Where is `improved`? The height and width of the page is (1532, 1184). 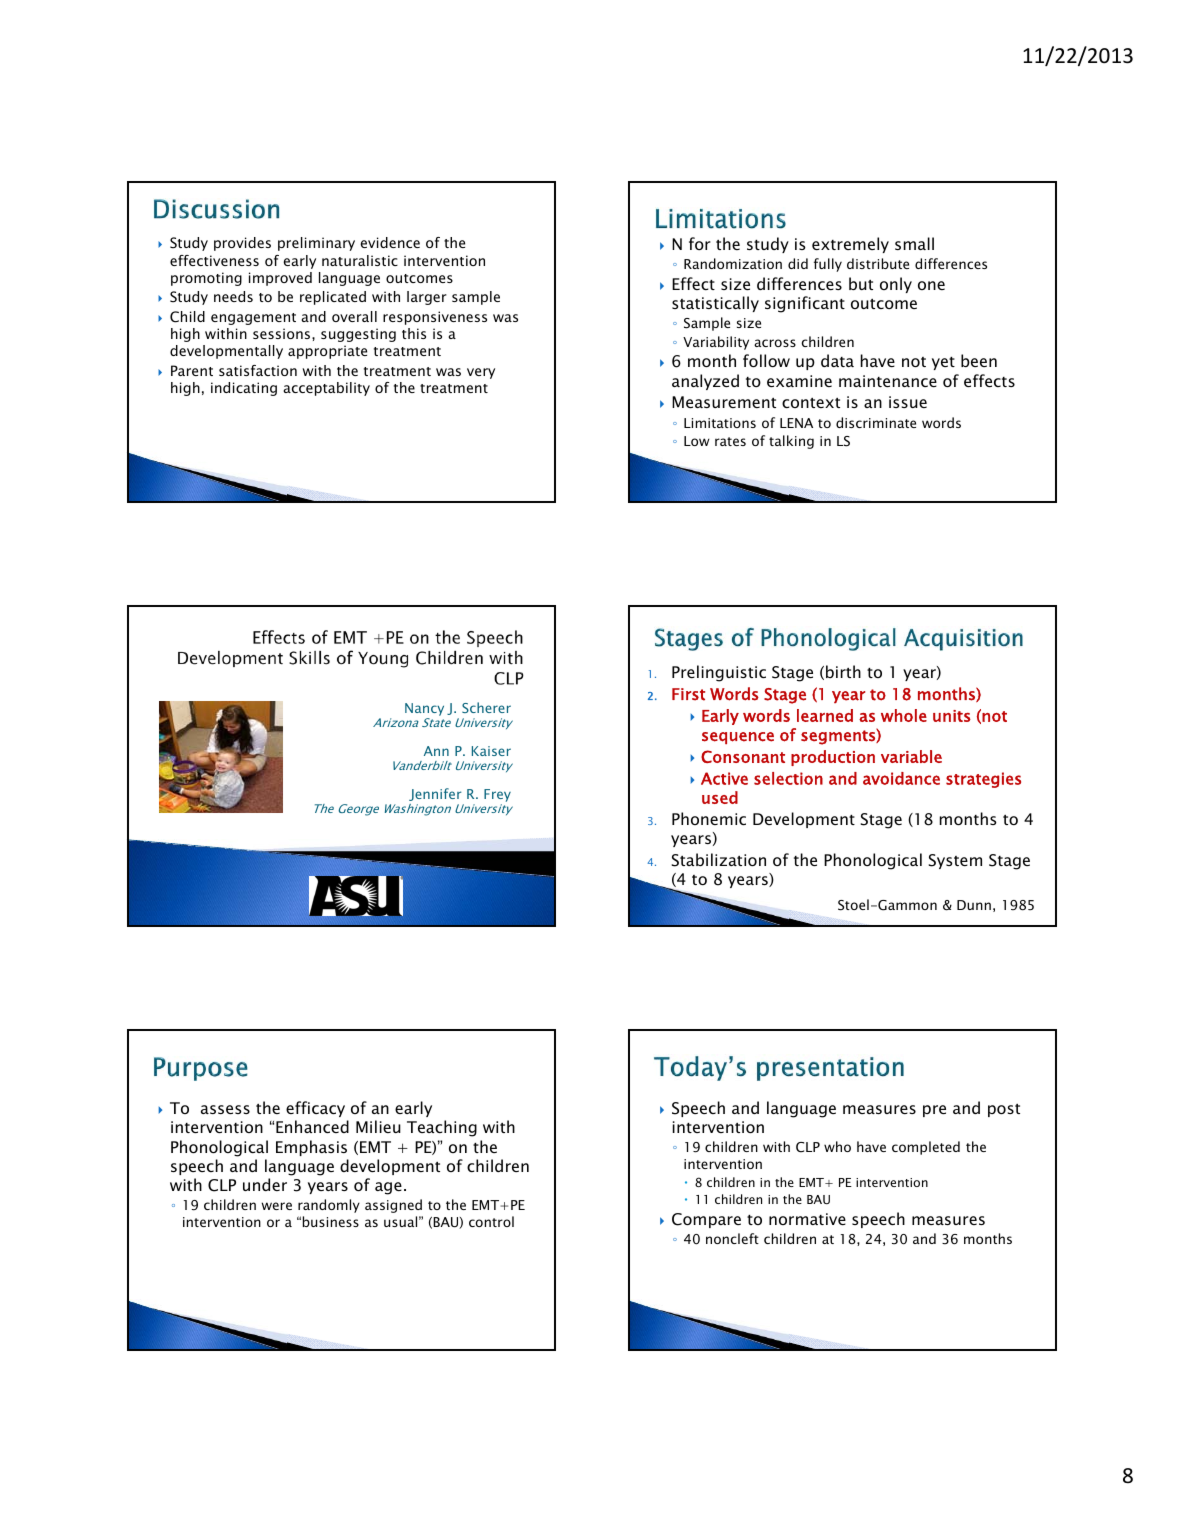
improved is located at coordinates (280, 279).
